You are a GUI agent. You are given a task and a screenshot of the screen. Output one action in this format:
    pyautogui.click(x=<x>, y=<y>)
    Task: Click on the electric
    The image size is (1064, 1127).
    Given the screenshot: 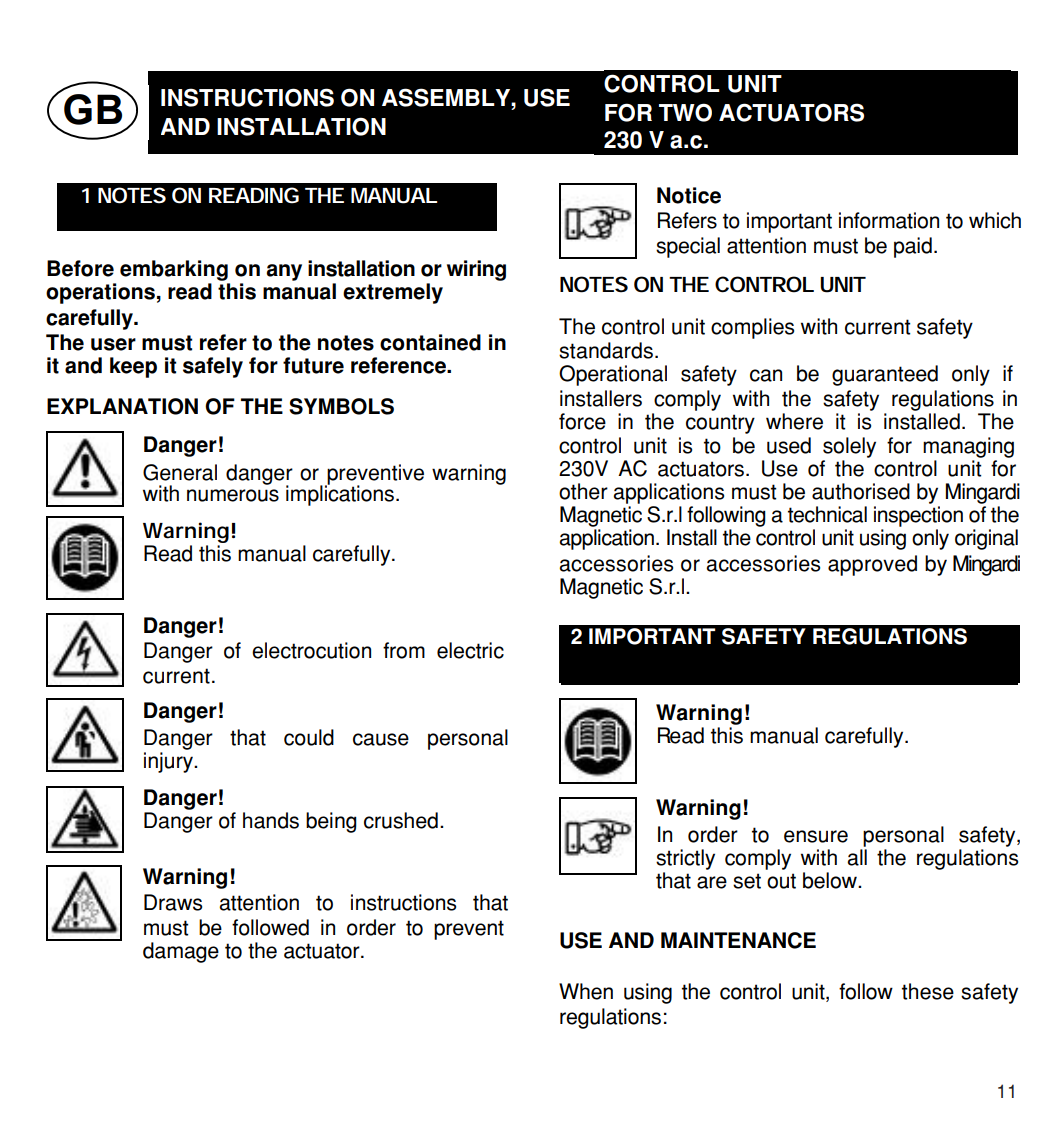 What is the action you would take?
    pyautogui.click(x=470, y=650)
